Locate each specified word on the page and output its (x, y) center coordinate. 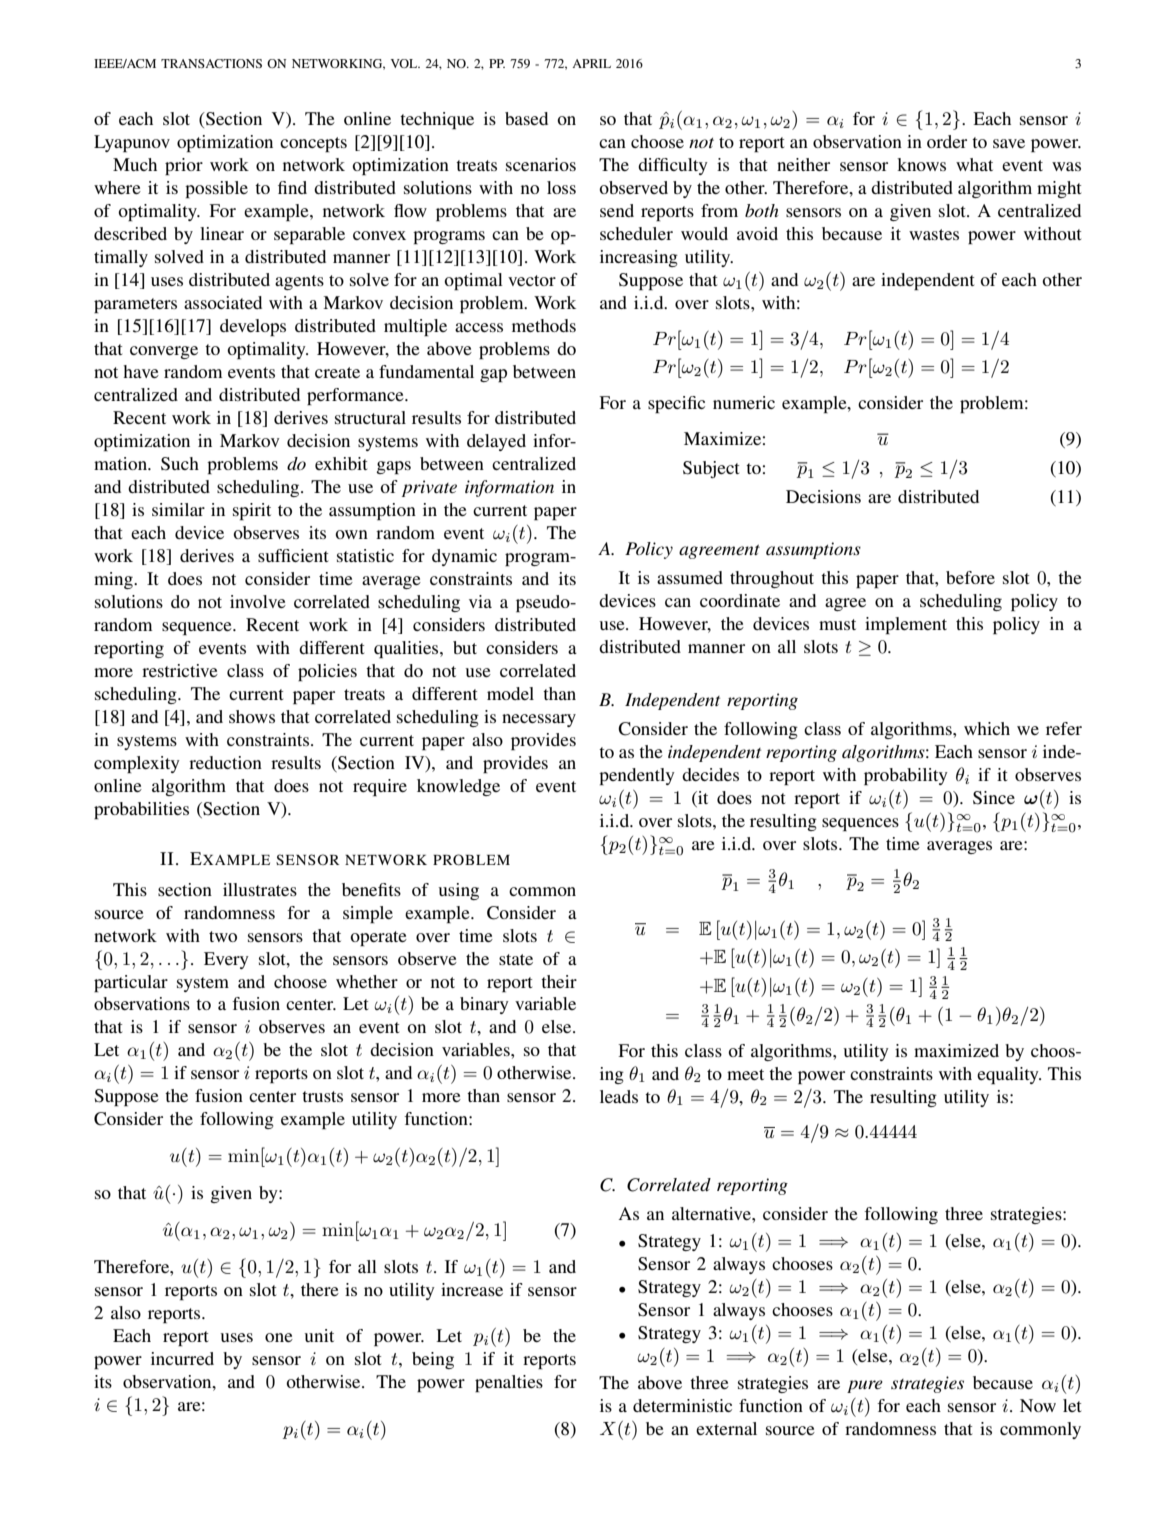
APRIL (591, 63)
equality (1009, 1075)
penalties (509, 1383)
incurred (182, 1358)
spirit (252, 511)
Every (226, 960)
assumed (690, 577)
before (970, 577)
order (947, 141)
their (559, 981)
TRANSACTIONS (211, 63)
